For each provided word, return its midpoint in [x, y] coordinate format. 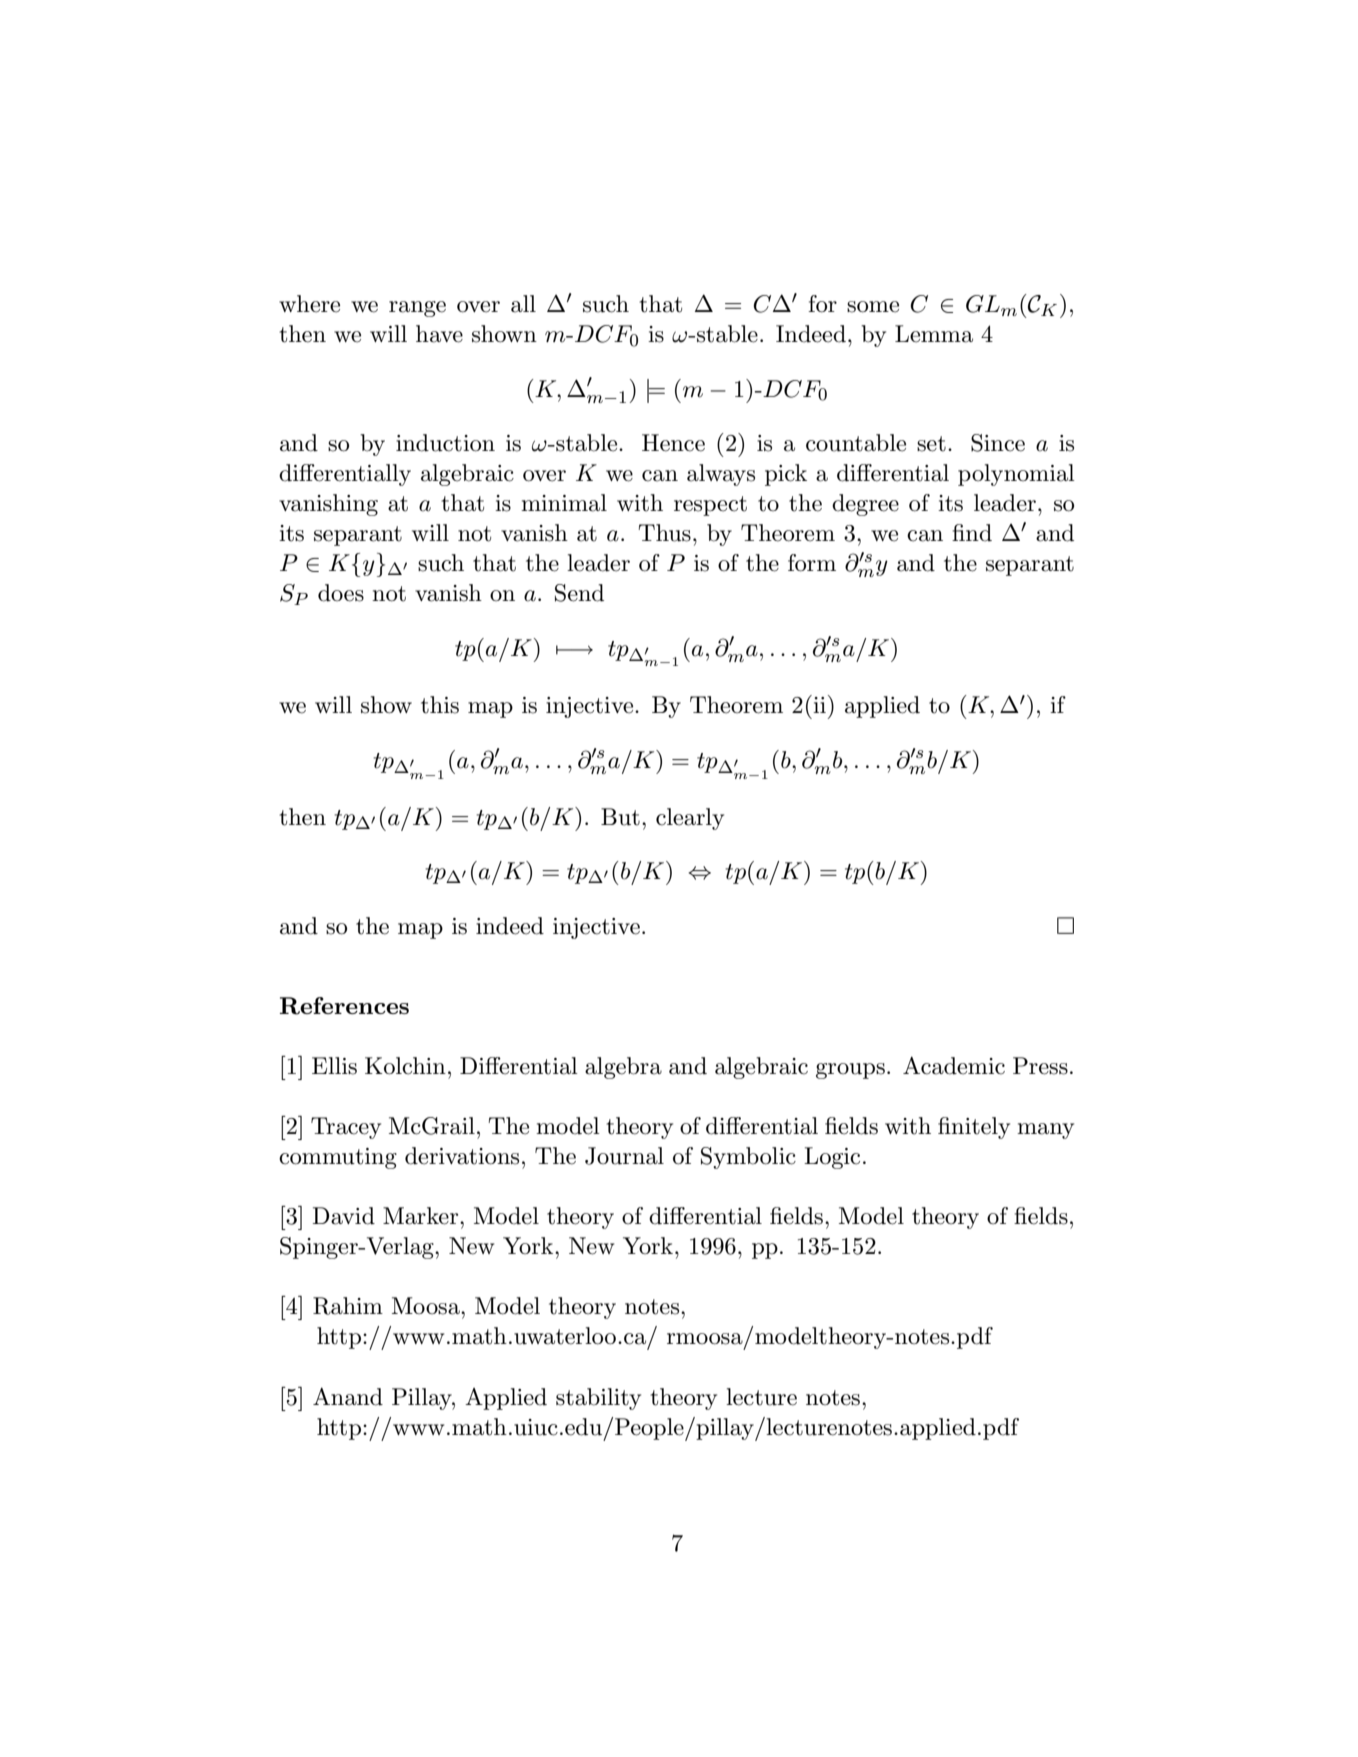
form [812, 563]
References [344, 1006]
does [341, 593]
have [439, 334]
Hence [673, 443]
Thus [664, 533]
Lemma [934, 334]
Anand [348, 1396]
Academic [954, 1065]
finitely [974, 1128]
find [972, 533]
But [620, 817]
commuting [338, 1158]
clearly [690, 819]
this [440, 705]
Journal [624, 1156]
